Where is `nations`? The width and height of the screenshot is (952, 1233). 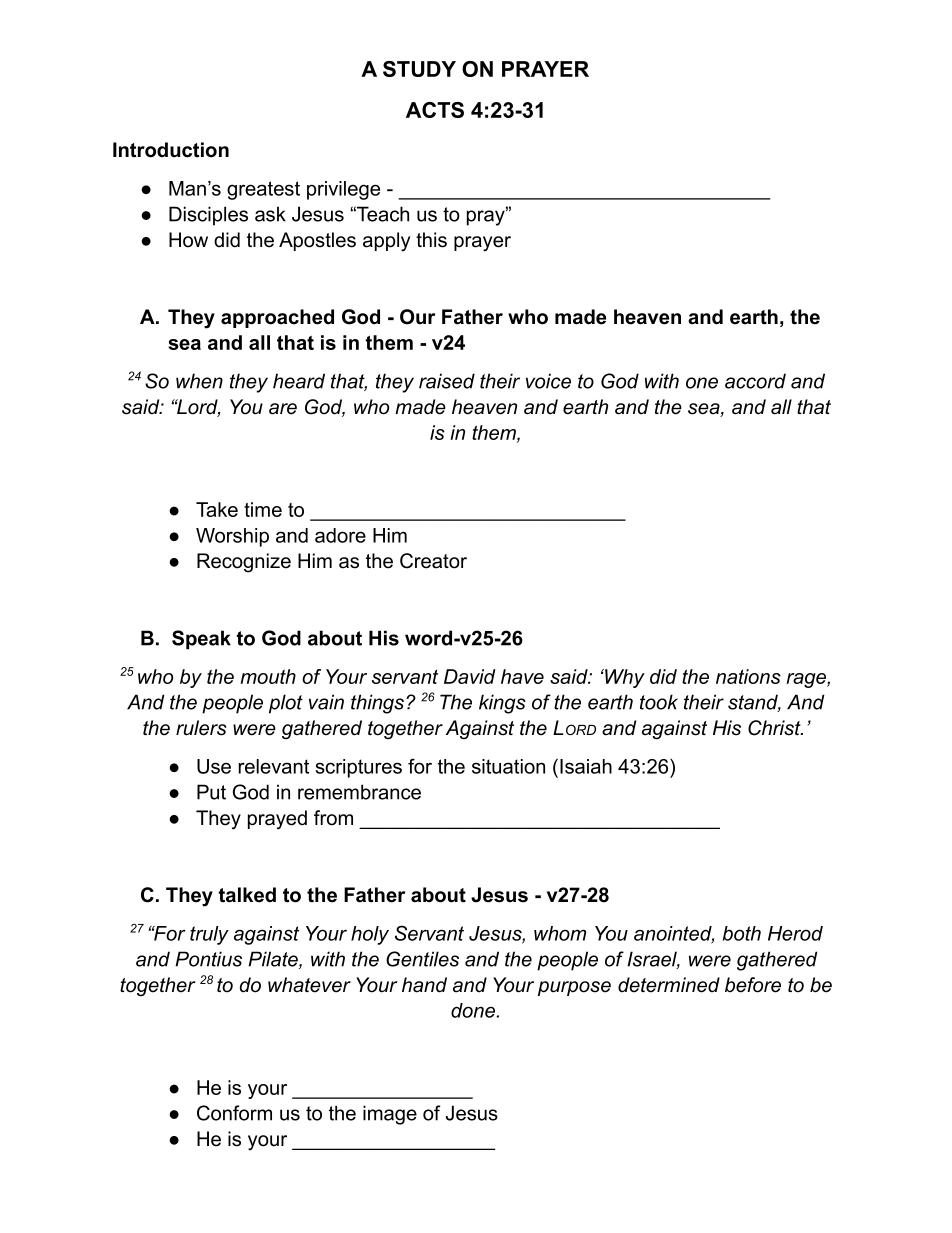 nations is located at coordinates (748, 676).
